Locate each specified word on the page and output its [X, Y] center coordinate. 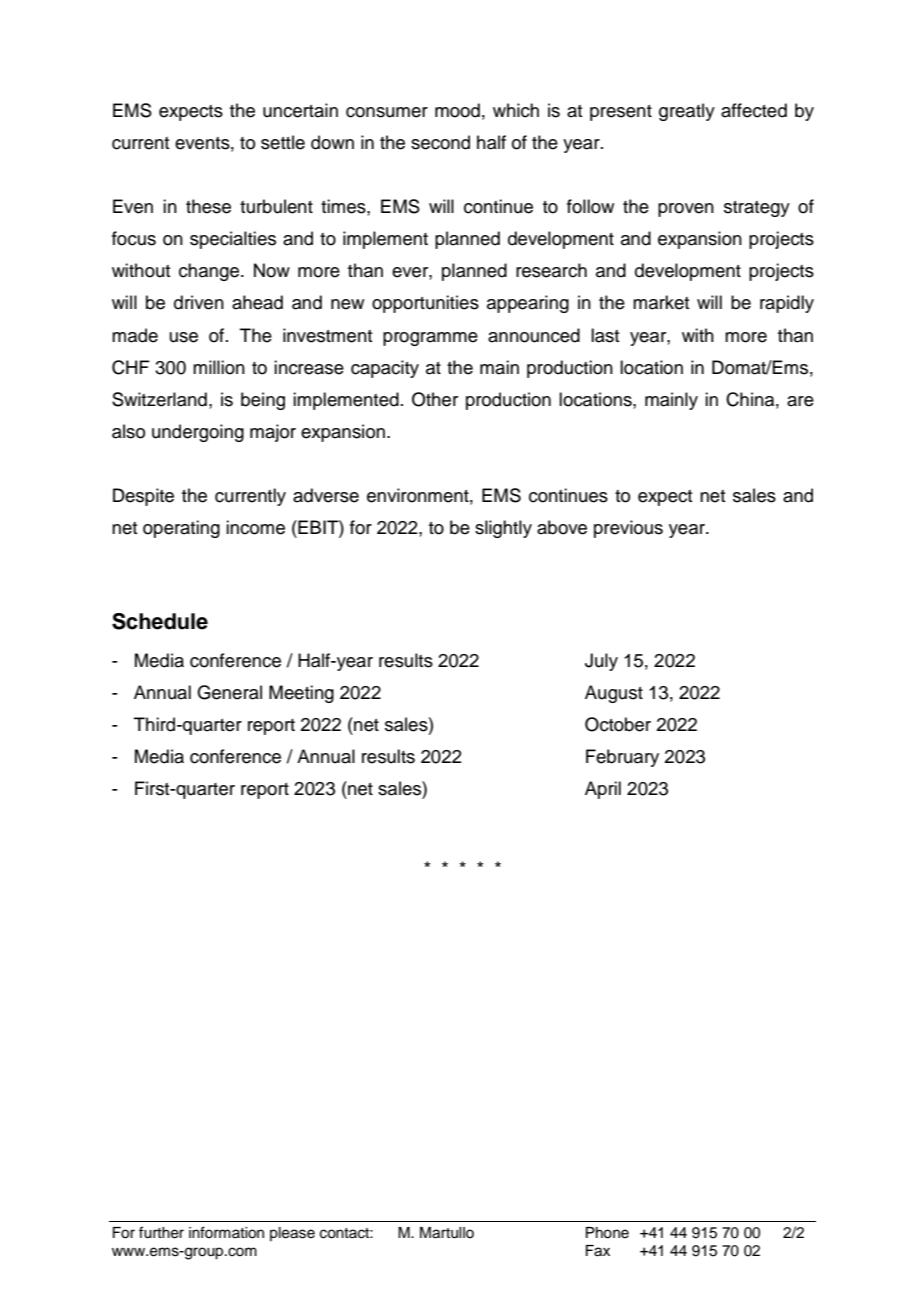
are [800, 401]
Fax [598, 1251]
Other [435, 399]
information [226, 1232]
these [208, 206]
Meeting [301, 694]
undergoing [198, 433]
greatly [687, 112]
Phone [607, 1233]
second [440, 142]
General [229, 692]
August [614, 694]
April [603, 790]
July [601, 662]
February [622, 758]
